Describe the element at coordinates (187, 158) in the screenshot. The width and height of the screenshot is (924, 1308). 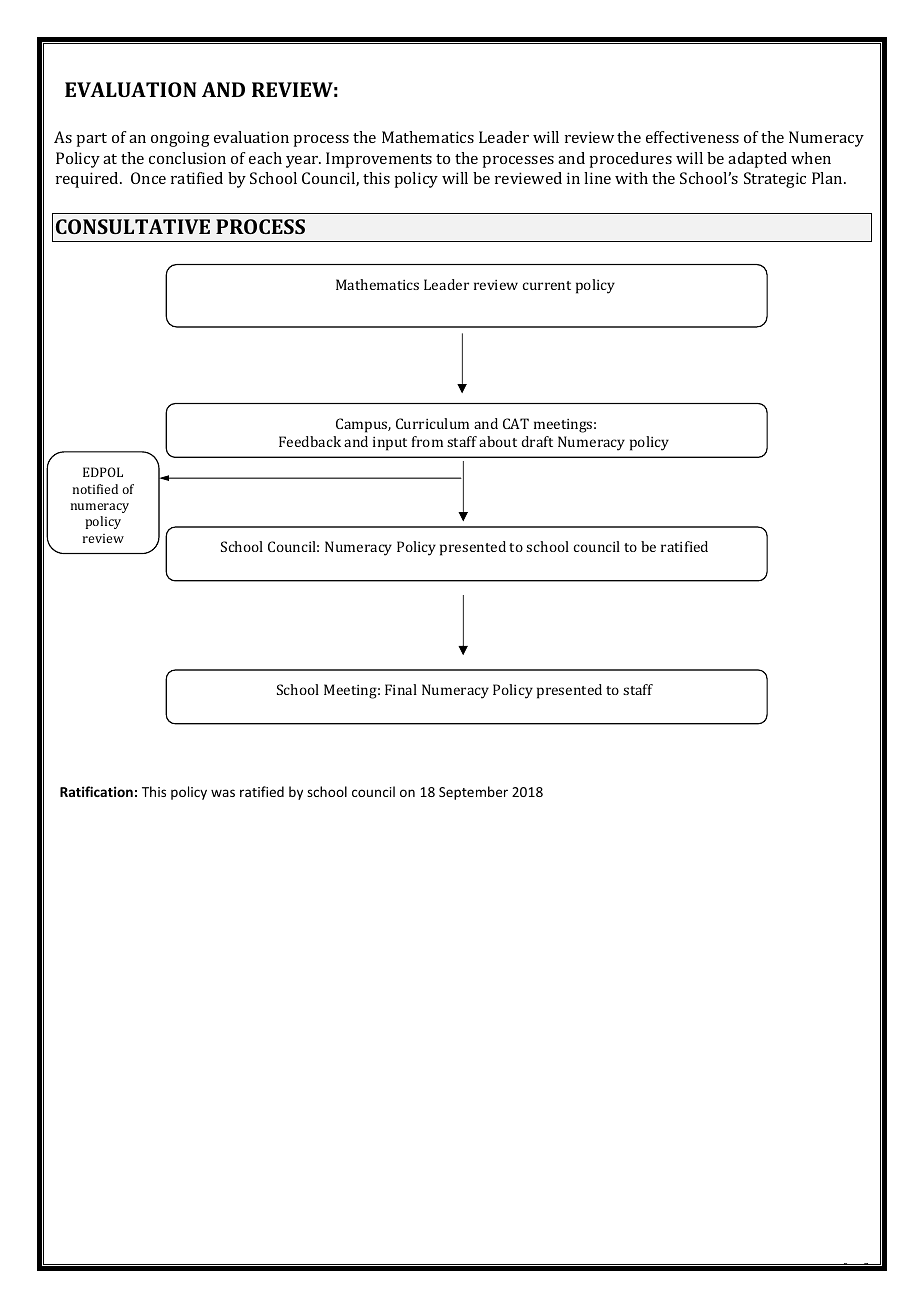
I see `conclusion` at that location.
